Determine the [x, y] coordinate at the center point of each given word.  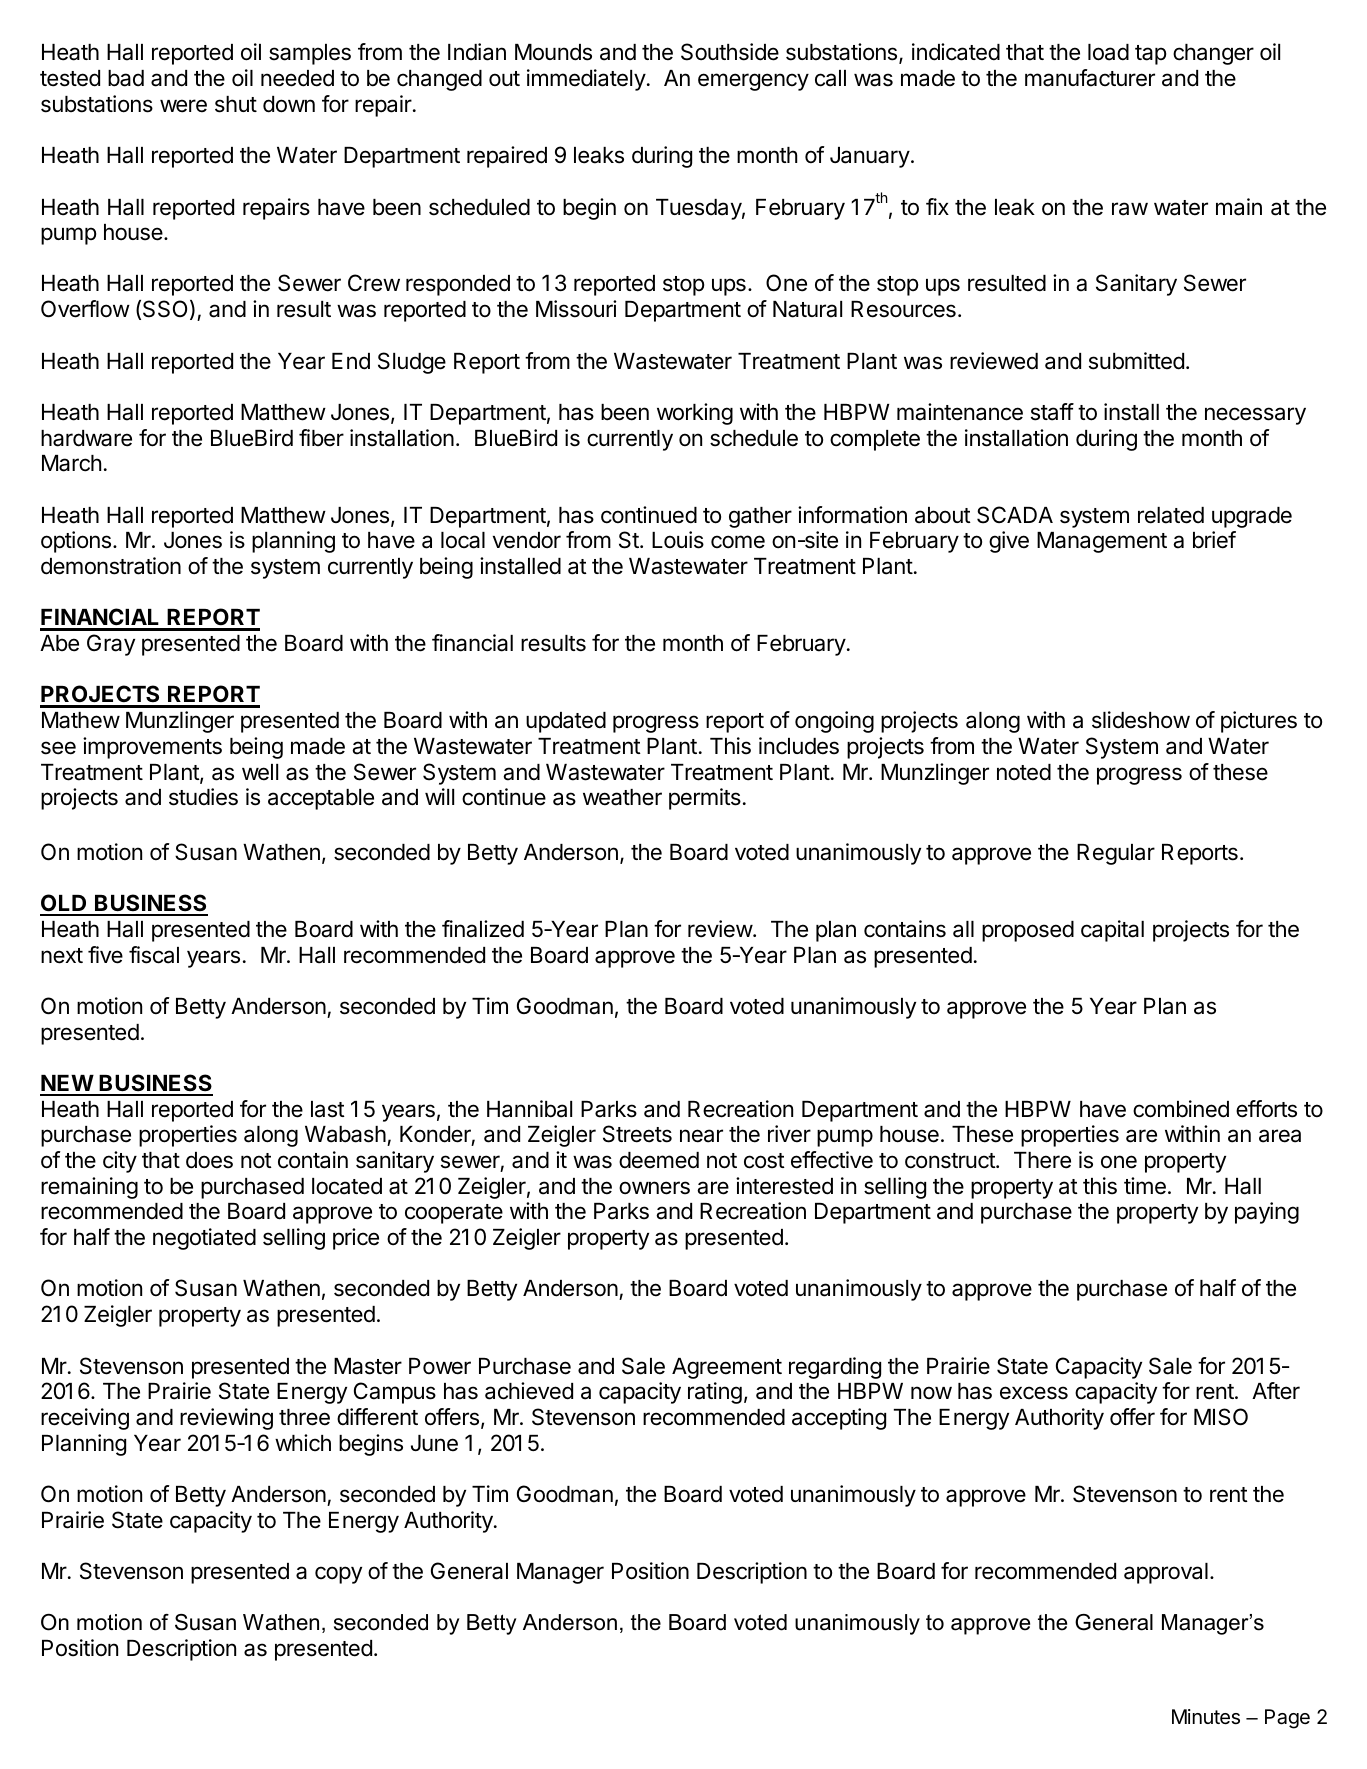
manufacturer [1090, 78]
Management [1102, 542]
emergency [753, 82]
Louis [678, 540]
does [209, 1160]
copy [338, 1575]
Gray [111, 645]
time [1145, 1186]
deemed [659, 1160]
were [183, 106]
